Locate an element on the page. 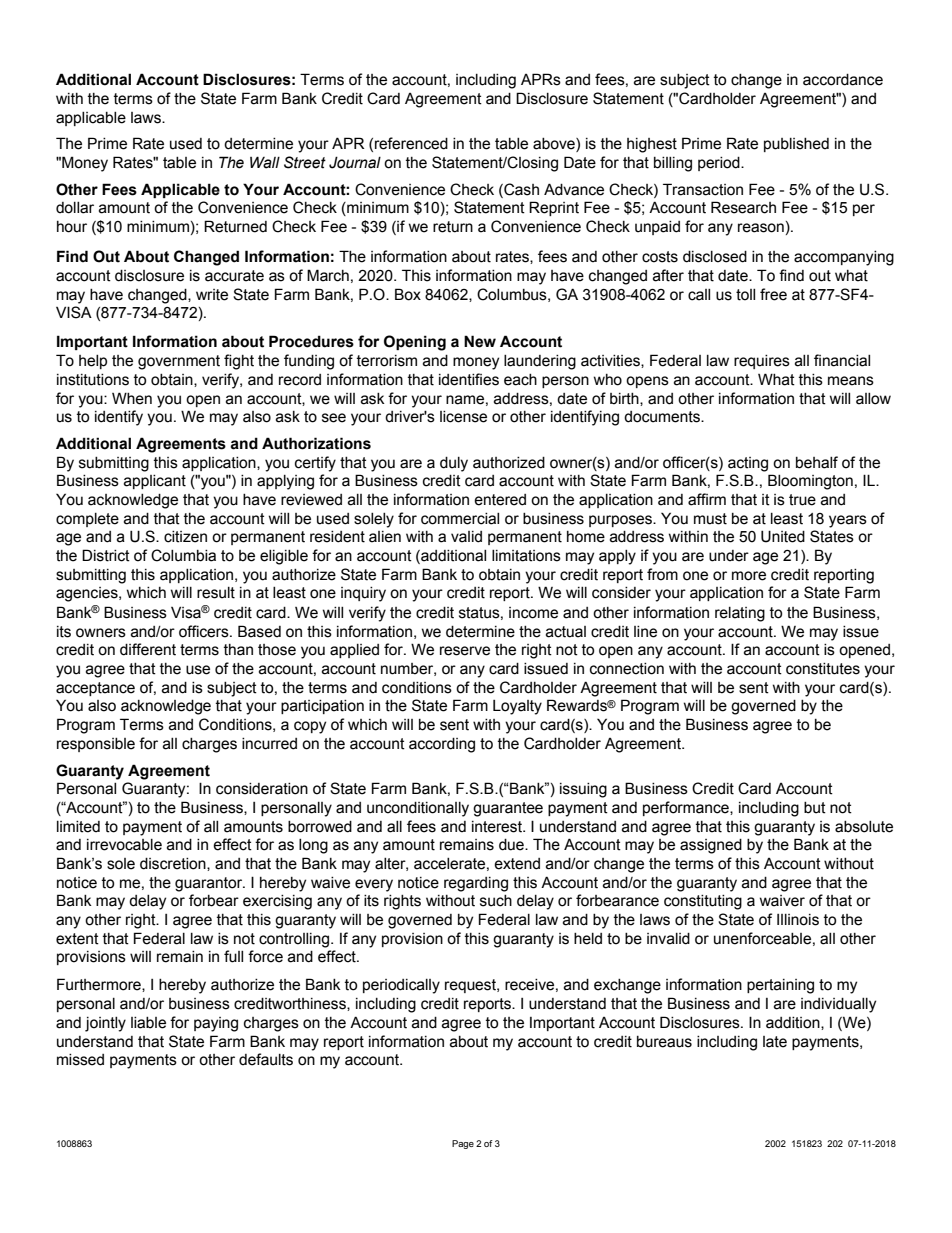  result is located at coordinates (216, 593).
